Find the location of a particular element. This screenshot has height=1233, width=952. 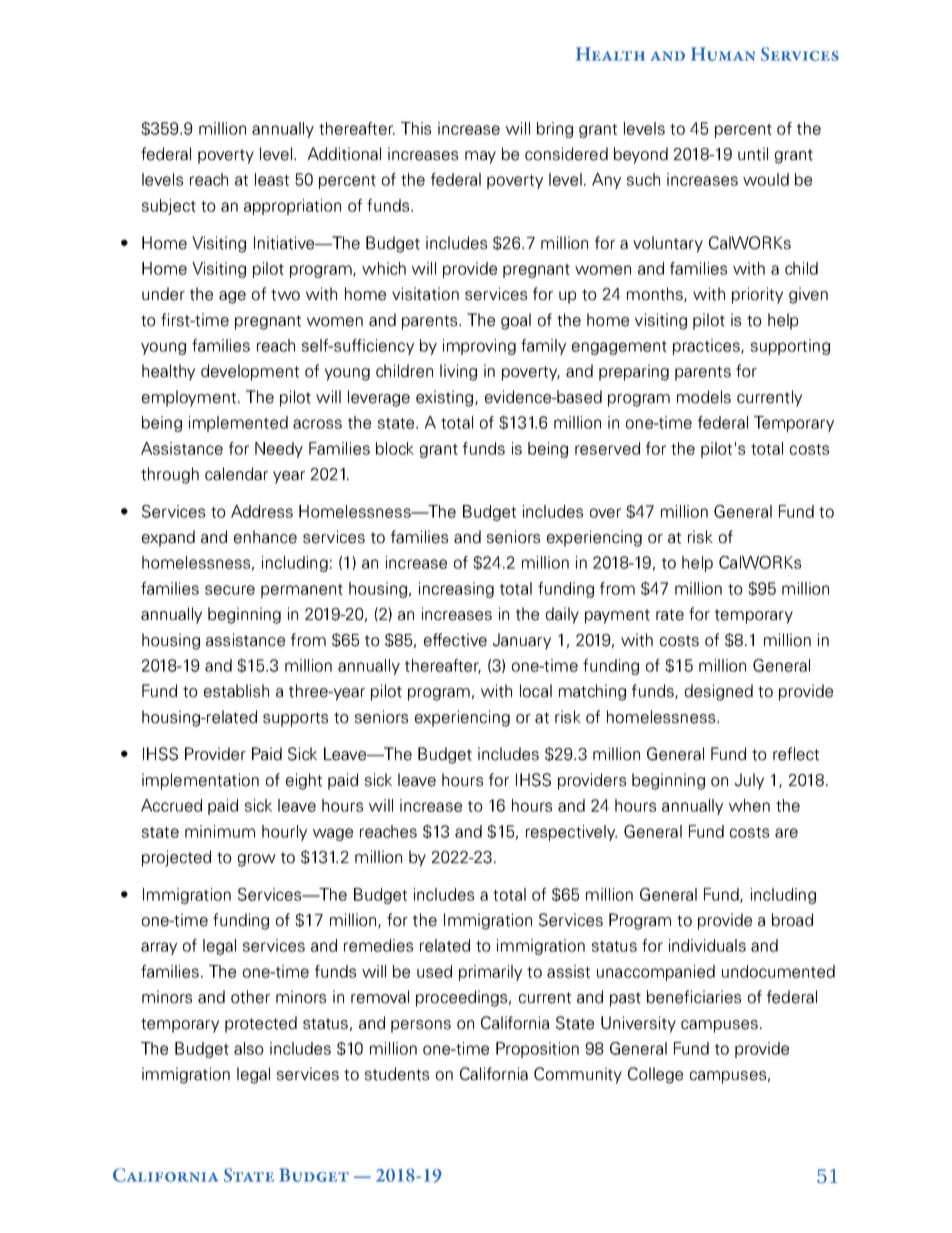

HUMAN is located at coordinates (723, 54).
